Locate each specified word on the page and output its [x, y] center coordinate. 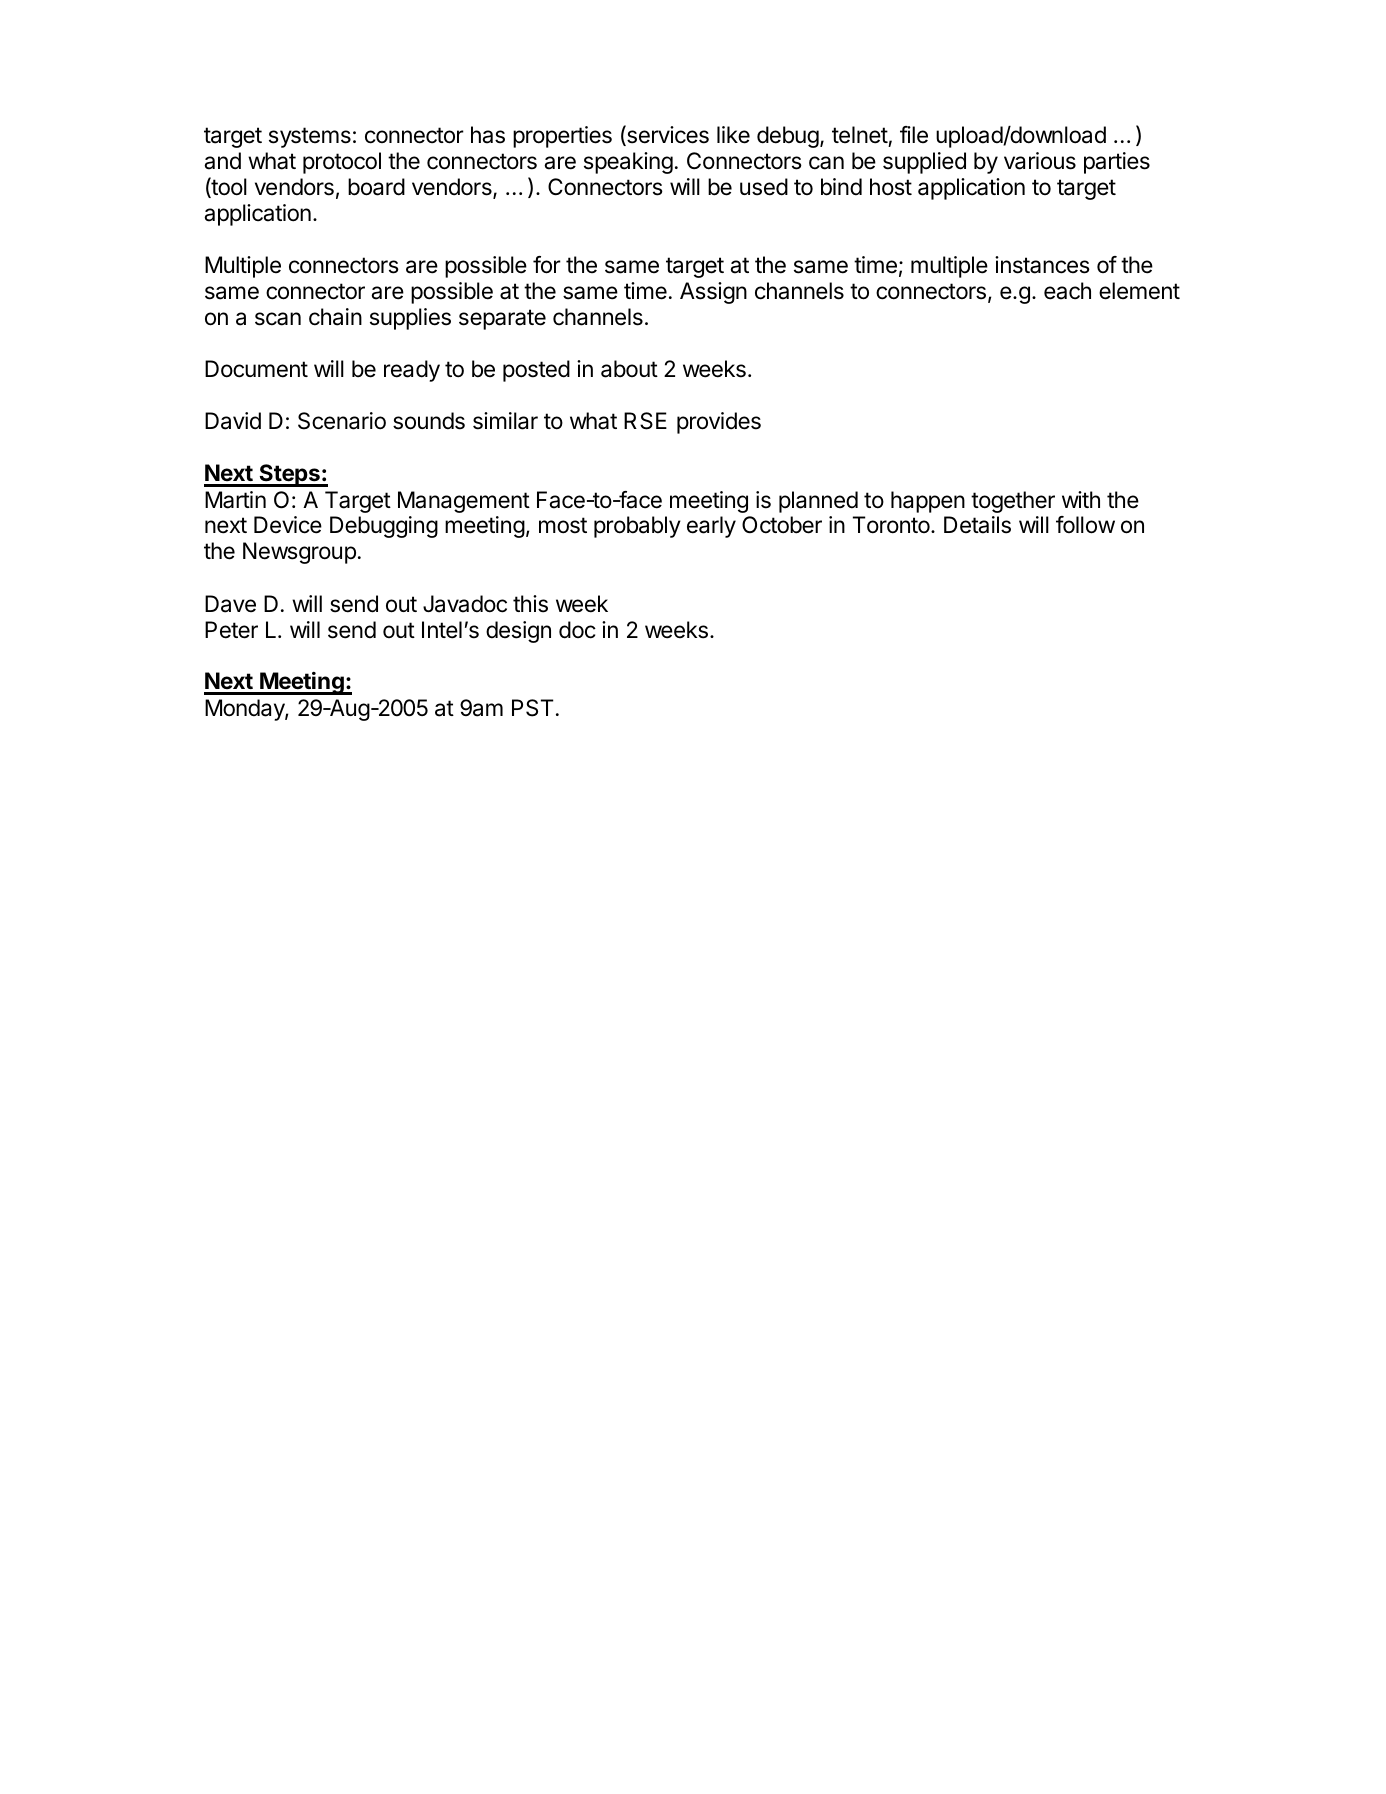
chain [335, 317]
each [1067, 291]
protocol [342, 163]
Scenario [342, 421]
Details [977, 525]
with [1081, 499]
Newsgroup [299, 553]
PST [533, 708]
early [711, 527]
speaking [628, 163]
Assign [713, 293]
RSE [645, 421]
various [1040, 161]
